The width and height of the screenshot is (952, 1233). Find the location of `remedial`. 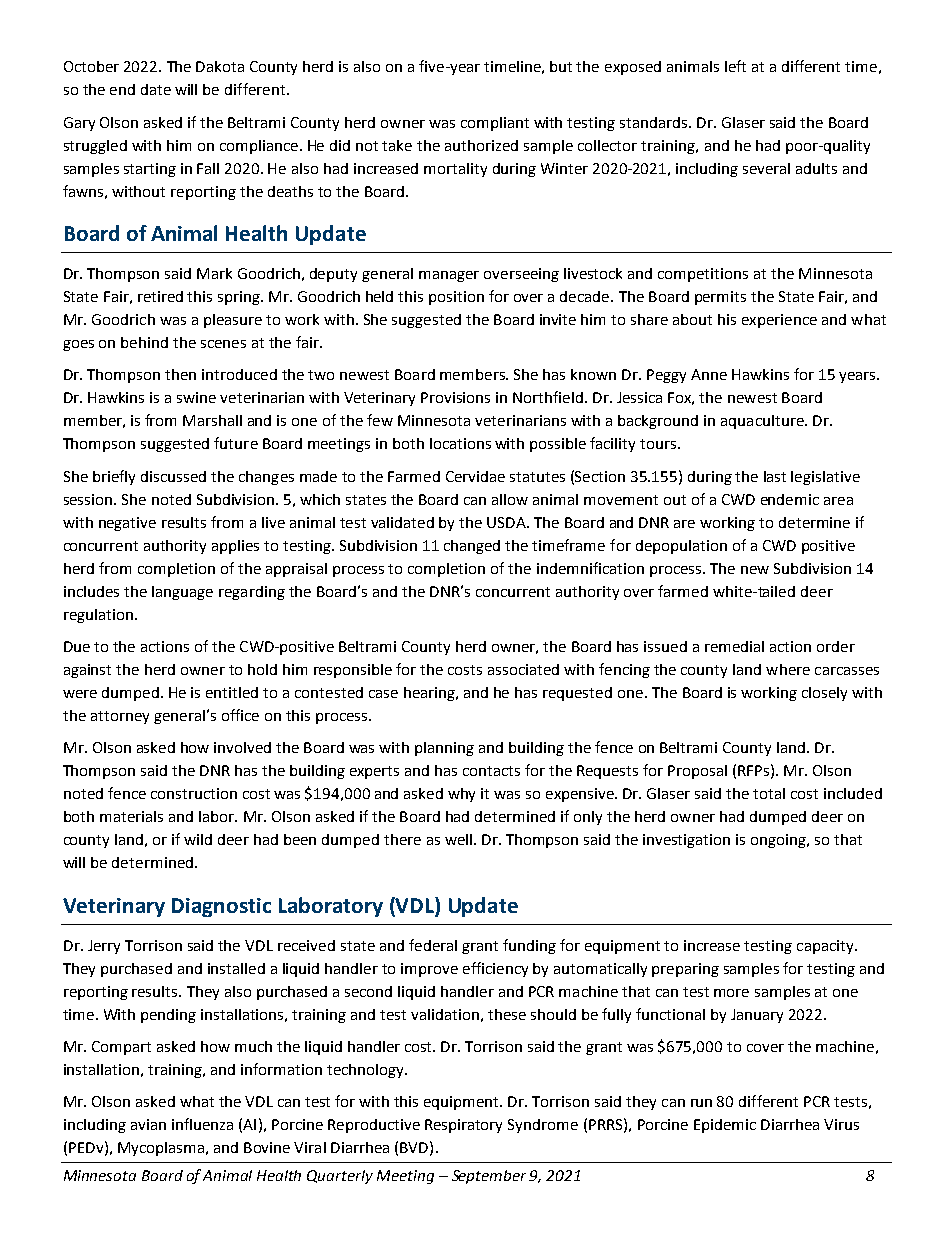

remedial is located at coordinates (734, 646).
